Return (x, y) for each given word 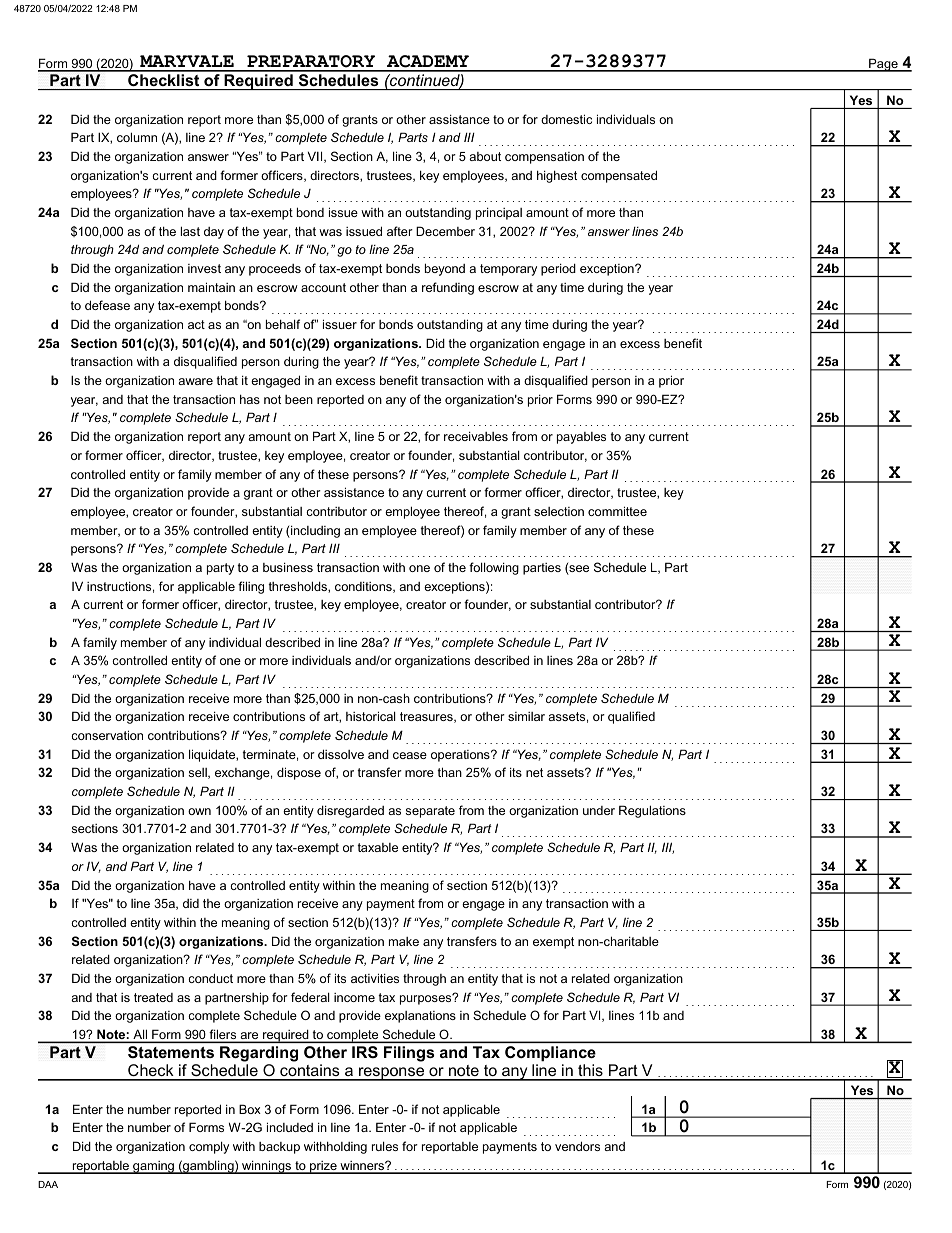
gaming (153, 1167)
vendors (577, 1146)
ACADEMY (428, 63)
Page (883, 65)
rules (385, 1146)
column (137, 137)
